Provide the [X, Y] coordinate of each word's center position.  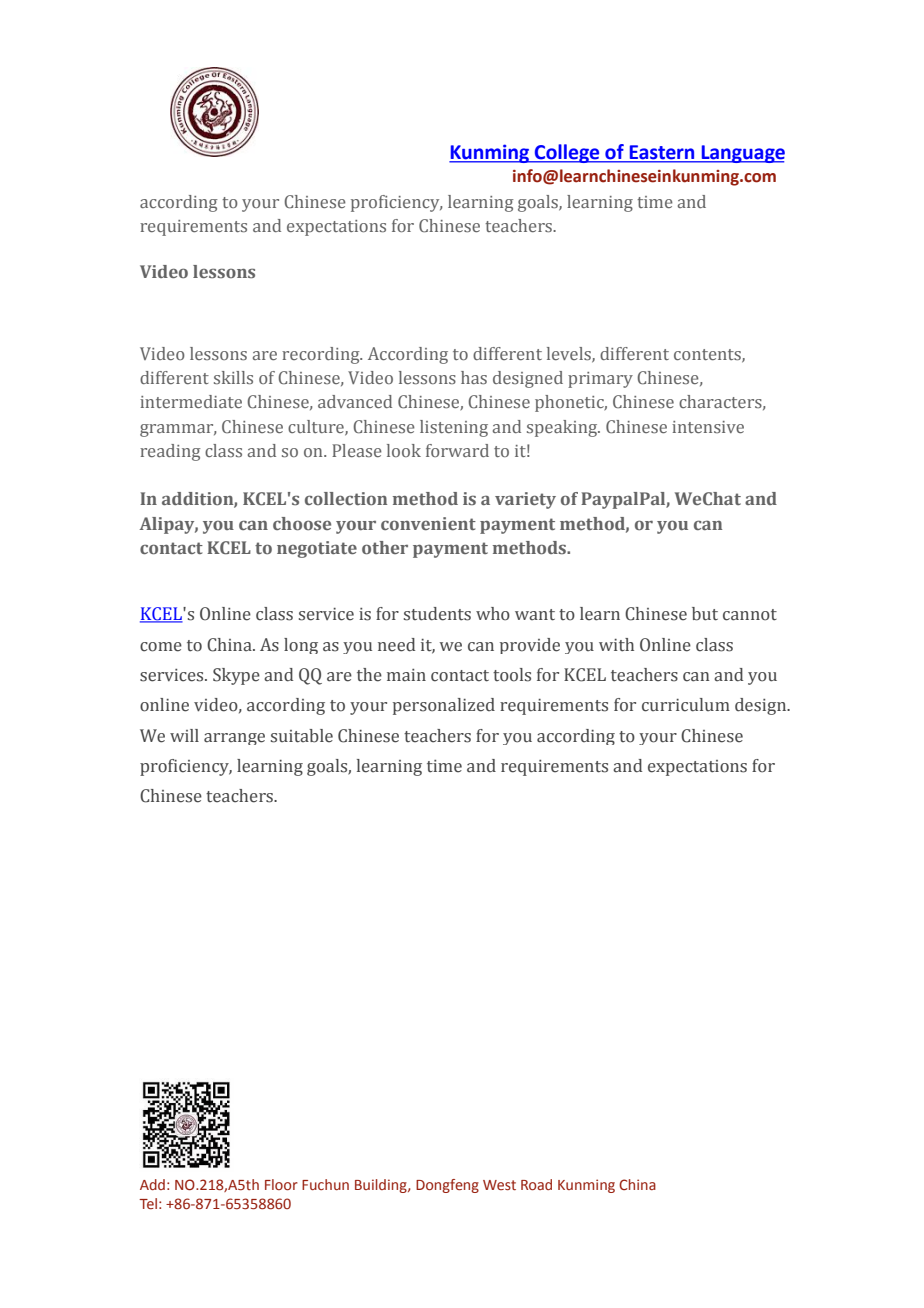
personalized [444, 706]
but [705, 614]
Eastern [662, 152]
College [567, 153]
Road [536, 1184]
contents [708, 355]
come [161, 647]
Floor [281, 1184]
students [437, 614]
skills [233, 377]
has [474, 378]
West [499, 1185]
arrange [234, 739]
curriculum [686, 705]
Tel [148, 1203]
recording [322, 355]
